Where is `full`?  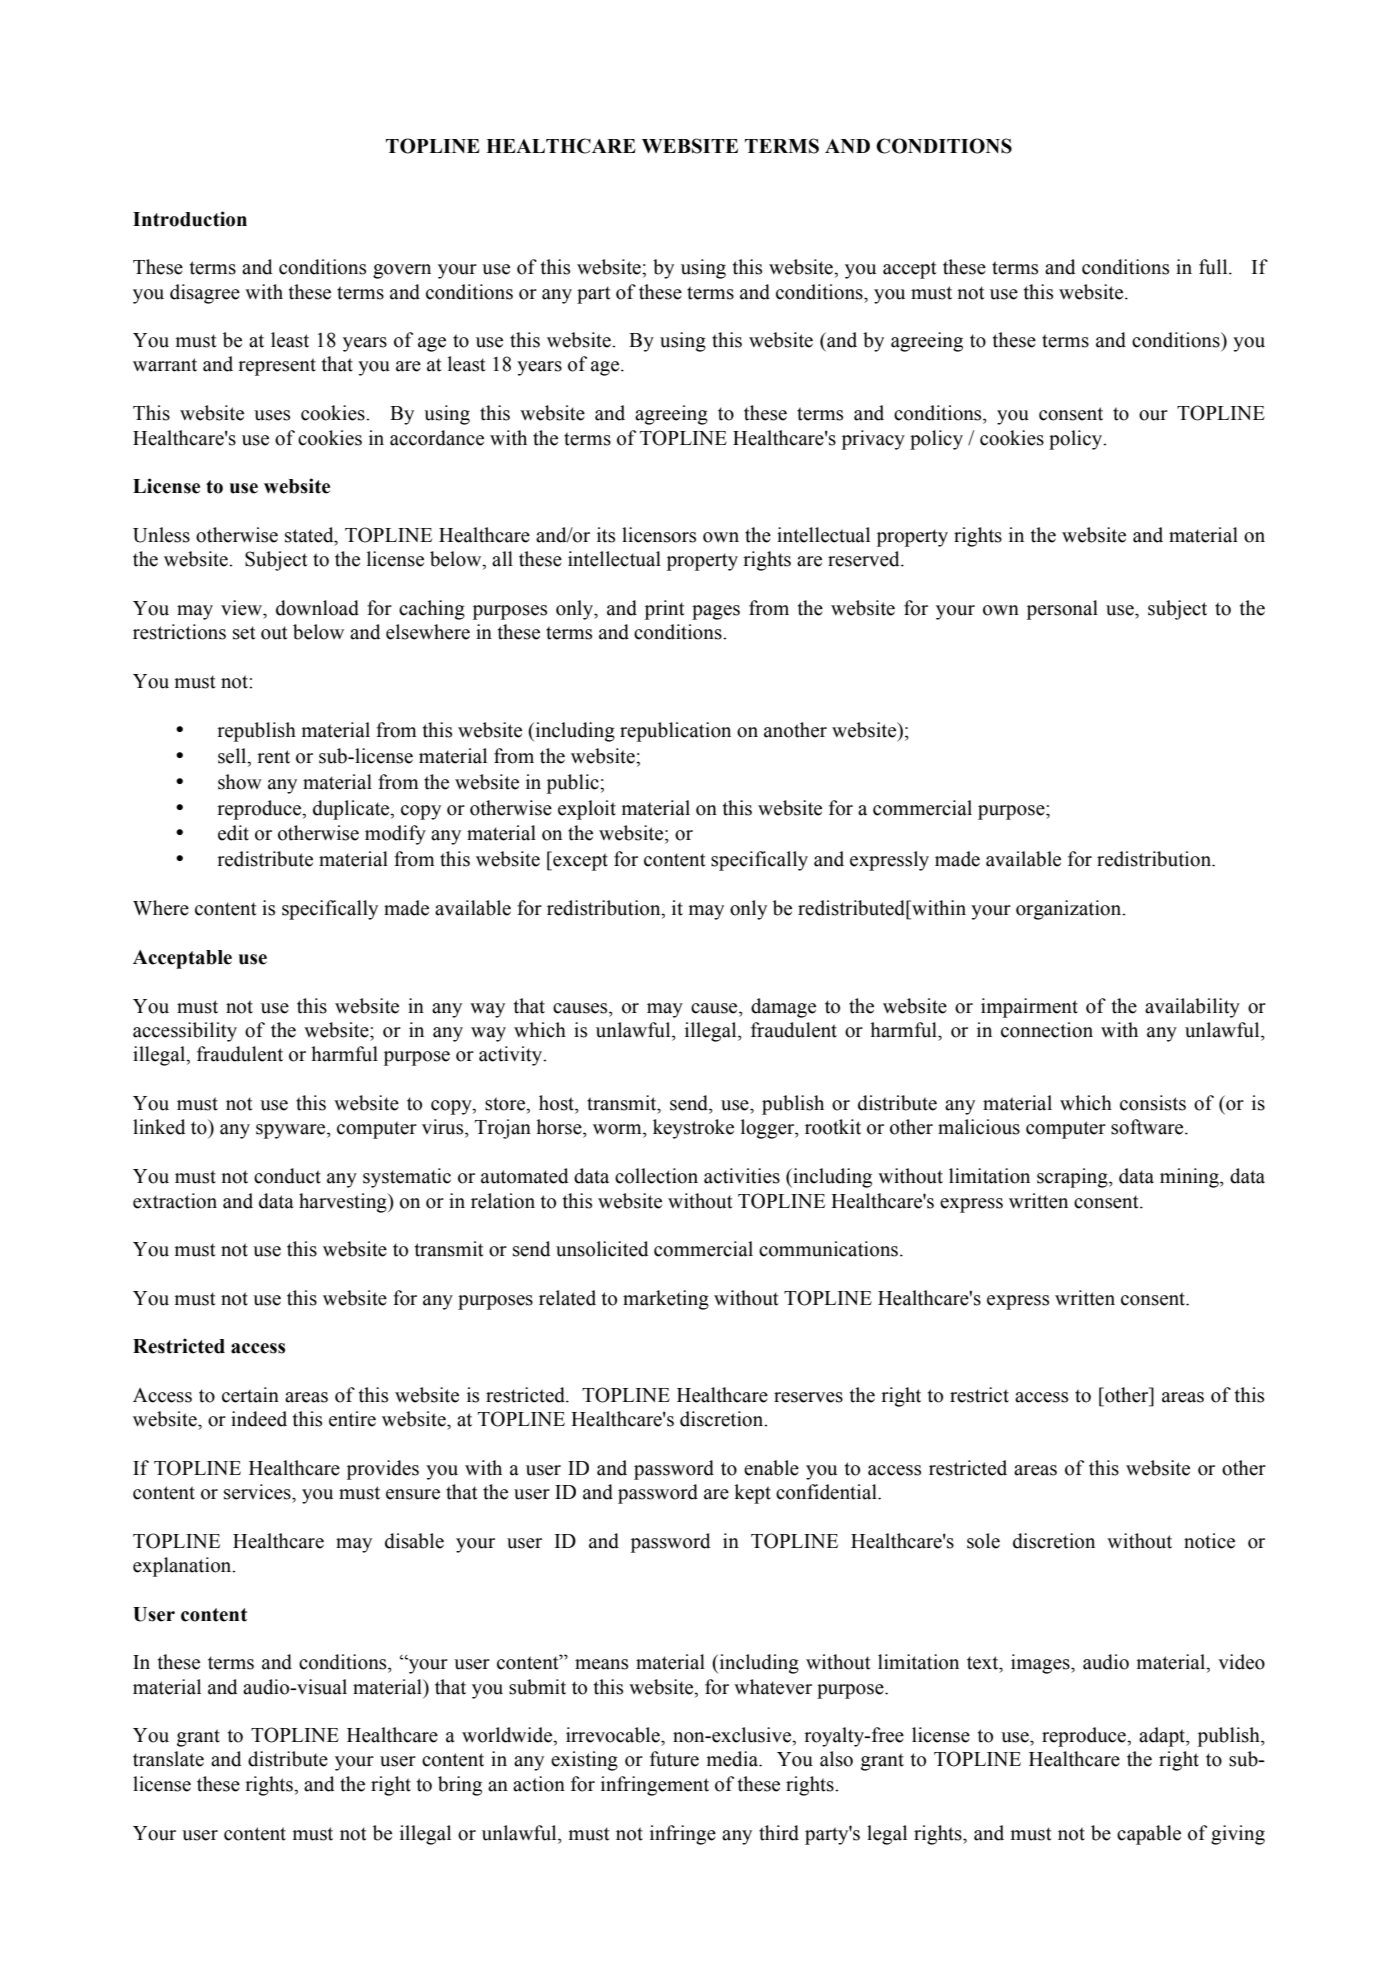 full is located at coordinates (1214, 267).
